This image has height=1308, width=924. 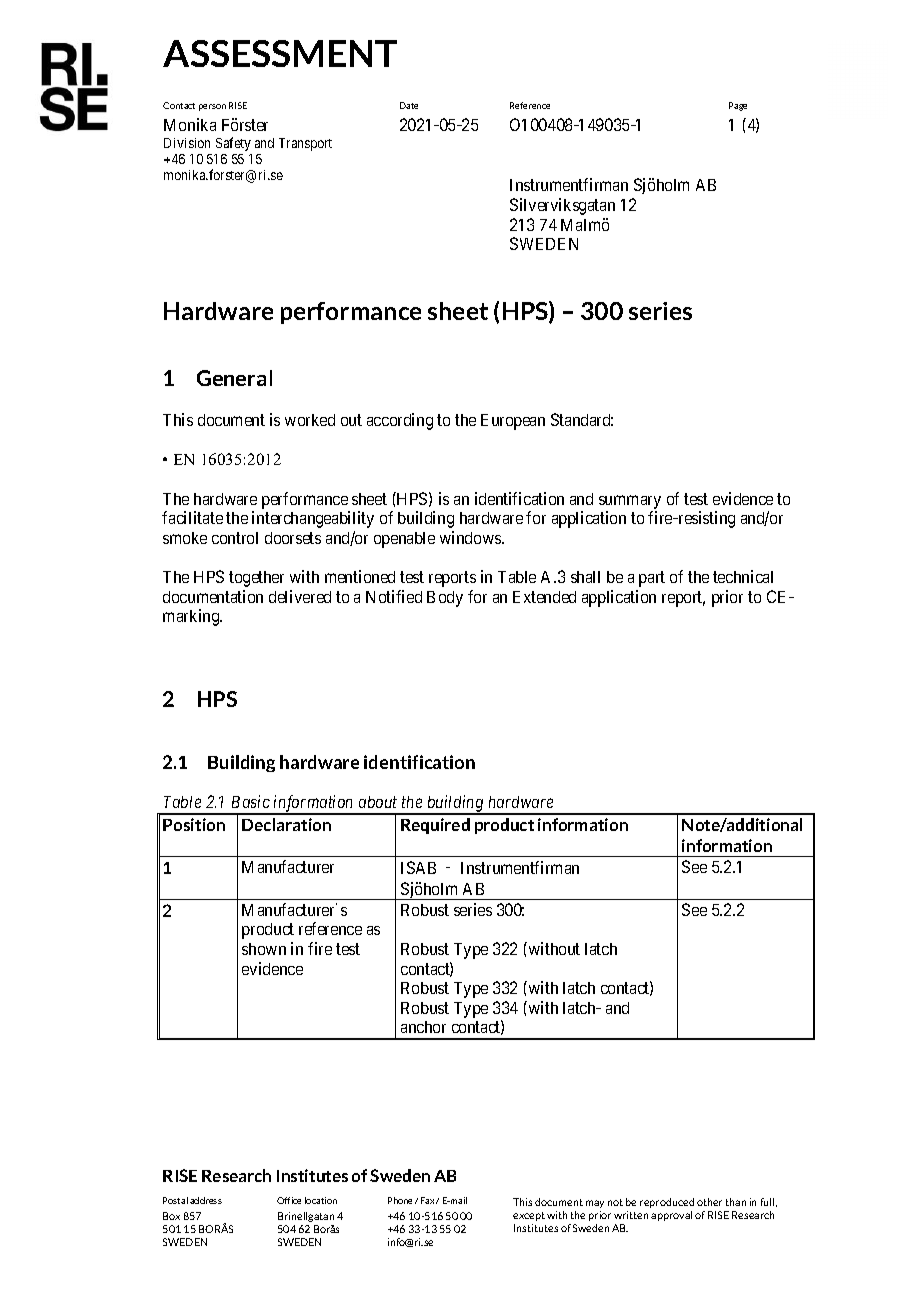 What do you see at coordinates (738, 106) in the image?
I see `Page` at bounding box center [738, 106].
